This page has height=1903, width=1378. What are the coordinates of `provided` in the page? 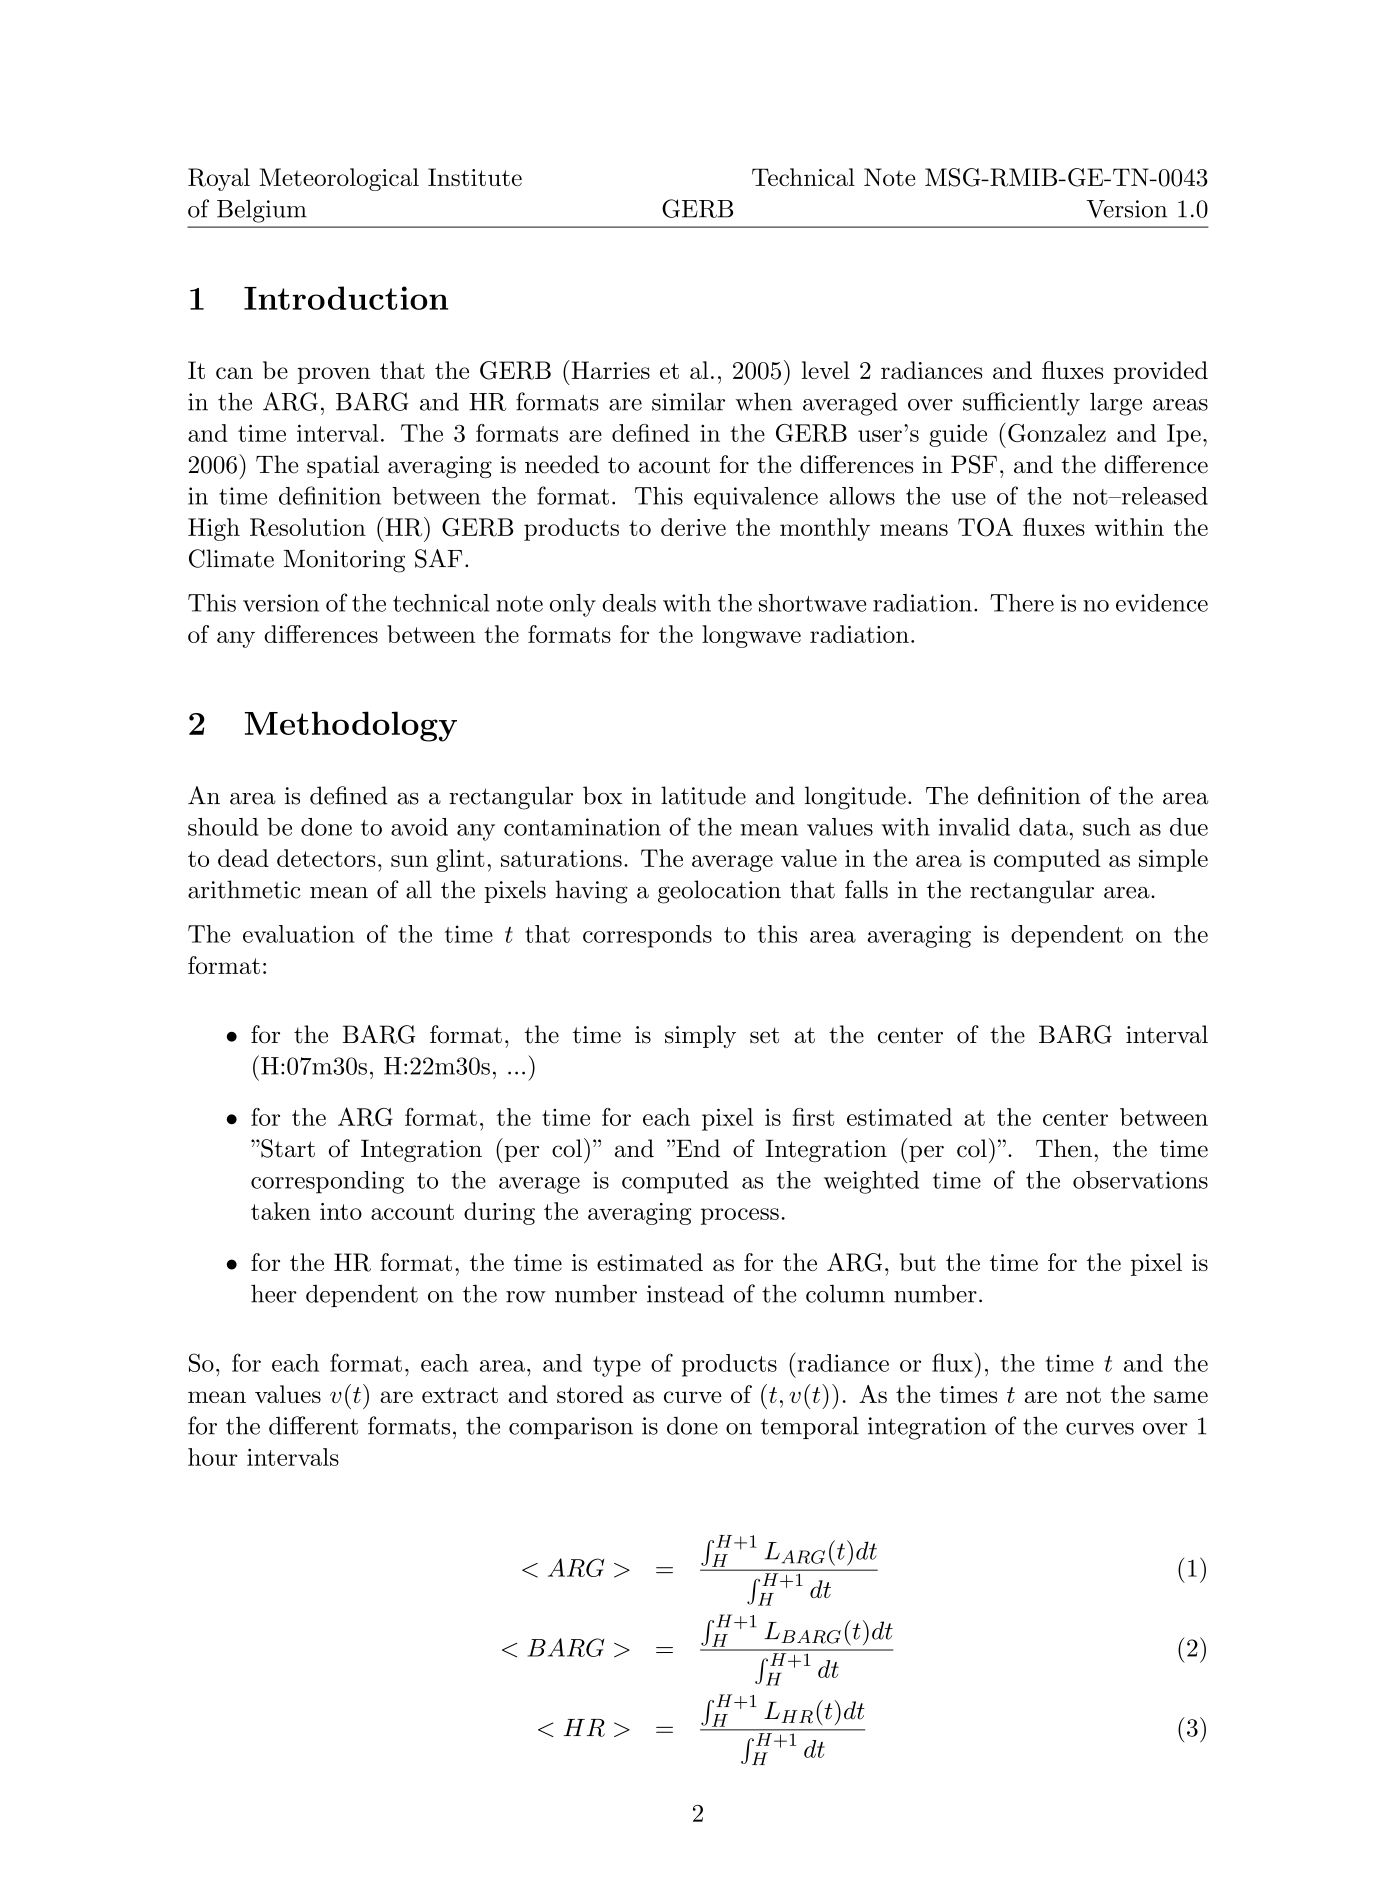 It's located at (1160, 372).
